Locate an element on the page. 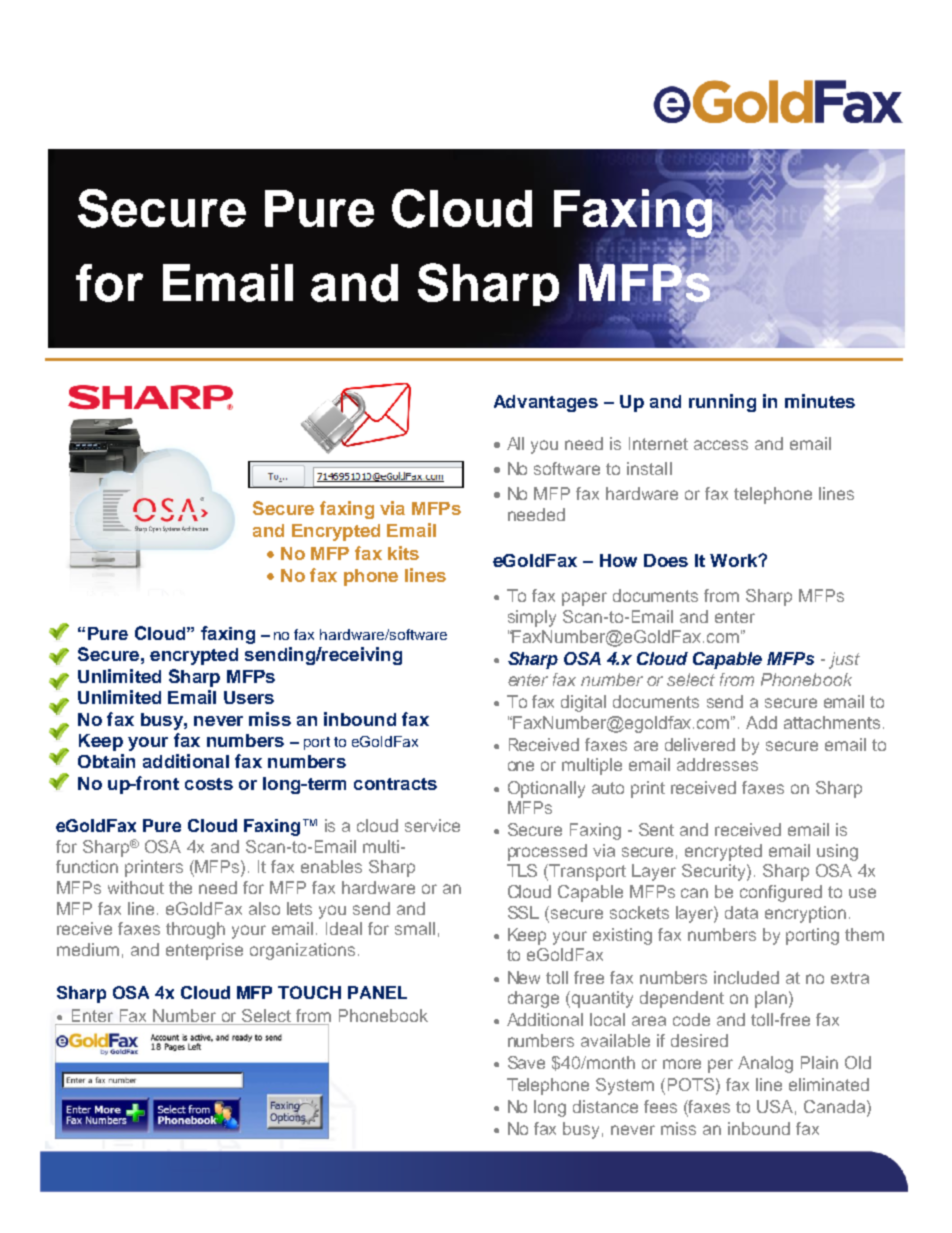 Image resolution: width=952 pixels, height=1233 pixels. kits is located at coordinates (403, 553).
